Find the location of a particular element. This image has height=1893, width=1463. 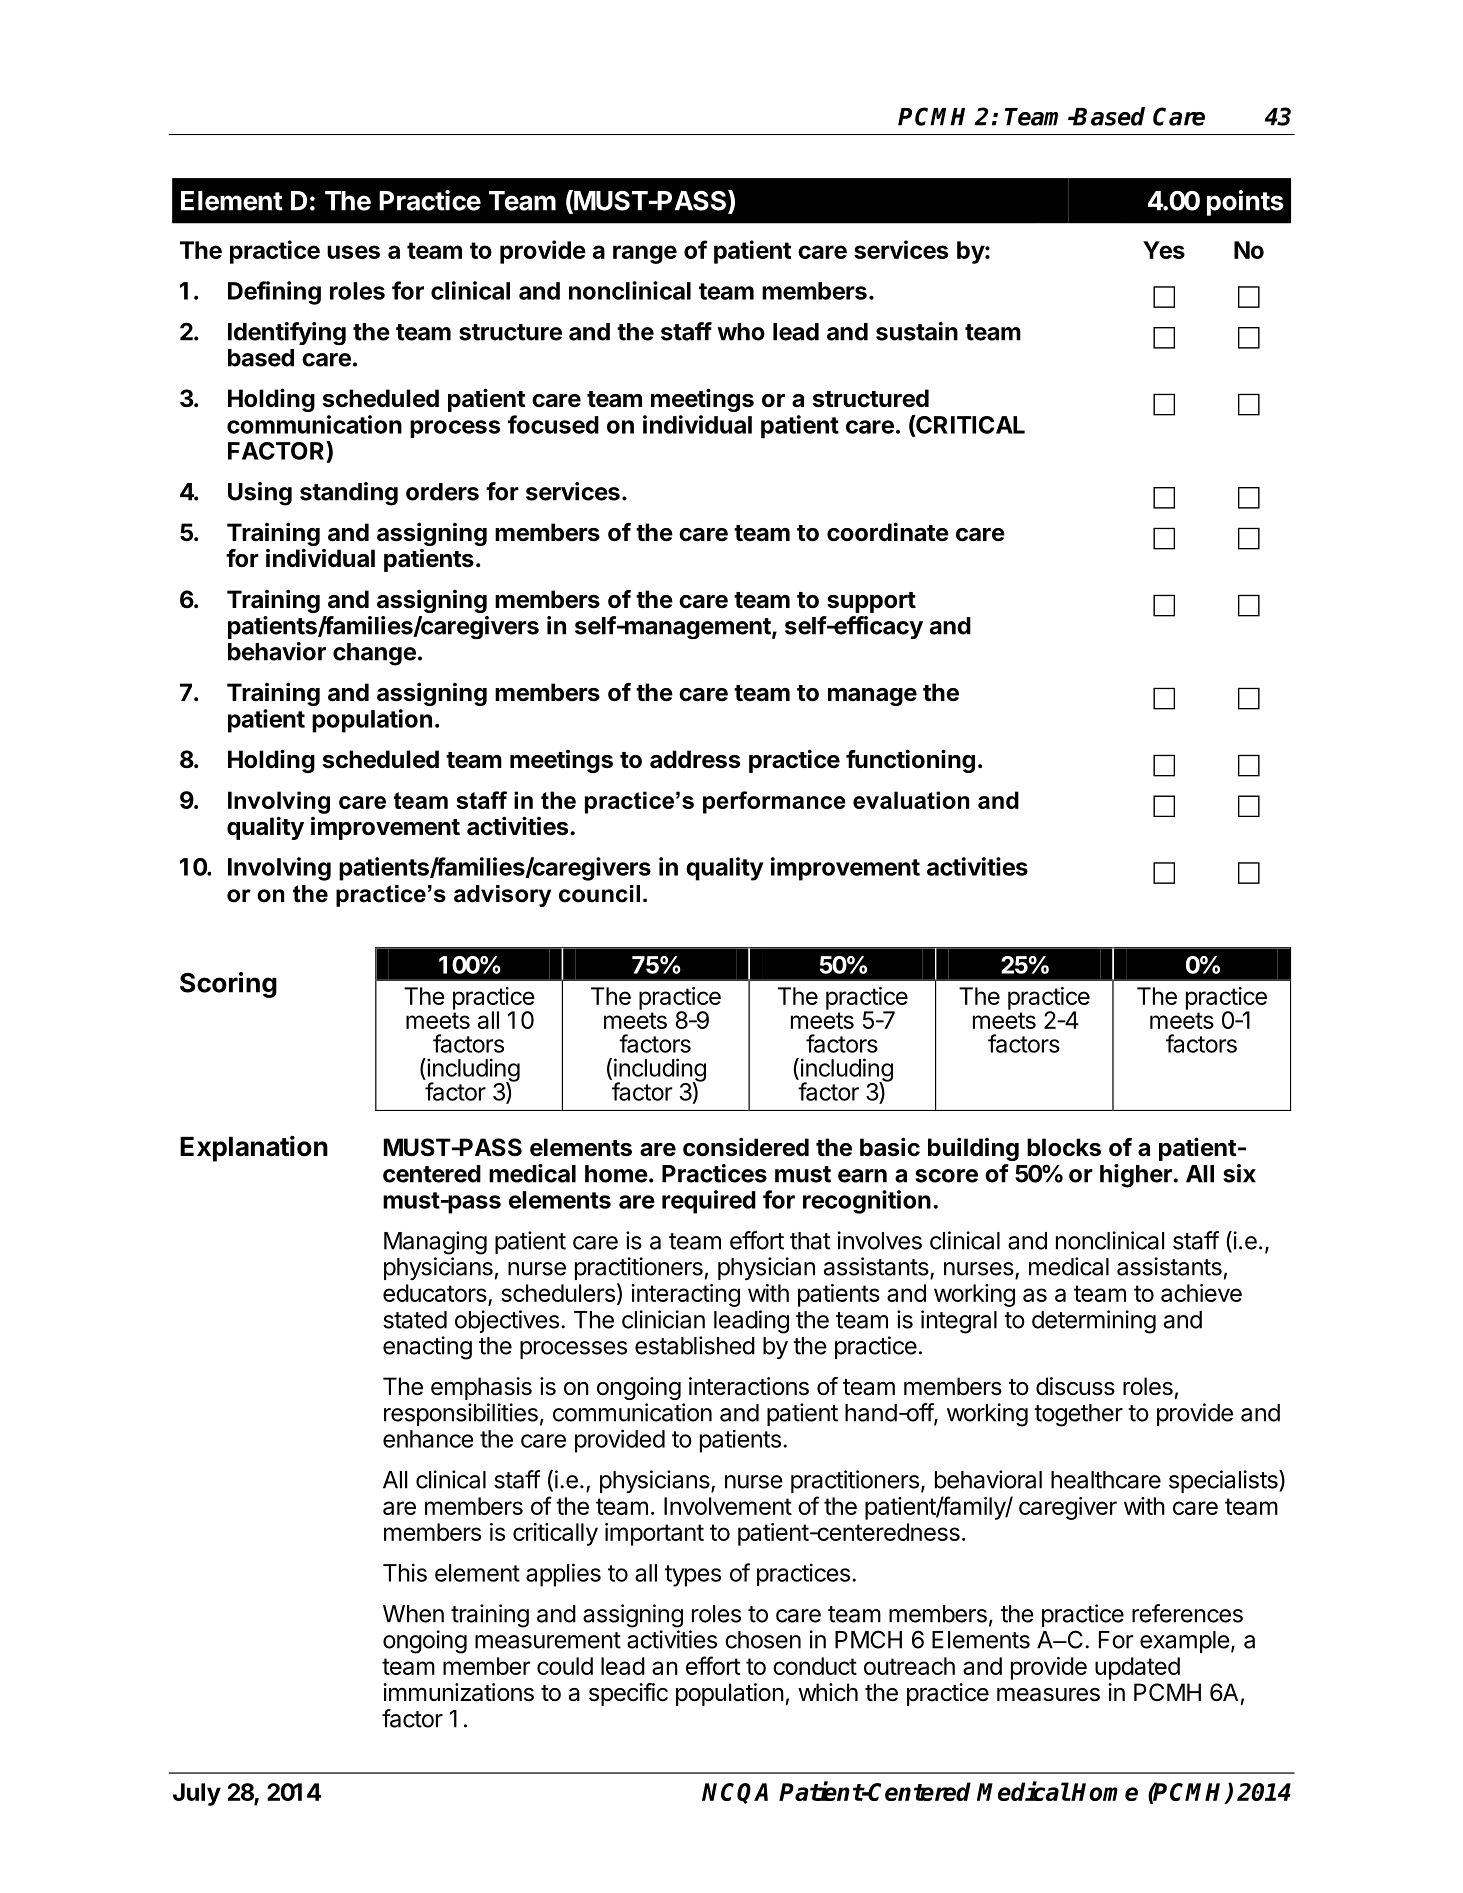

functioning is located at coordinates (910, 761).
